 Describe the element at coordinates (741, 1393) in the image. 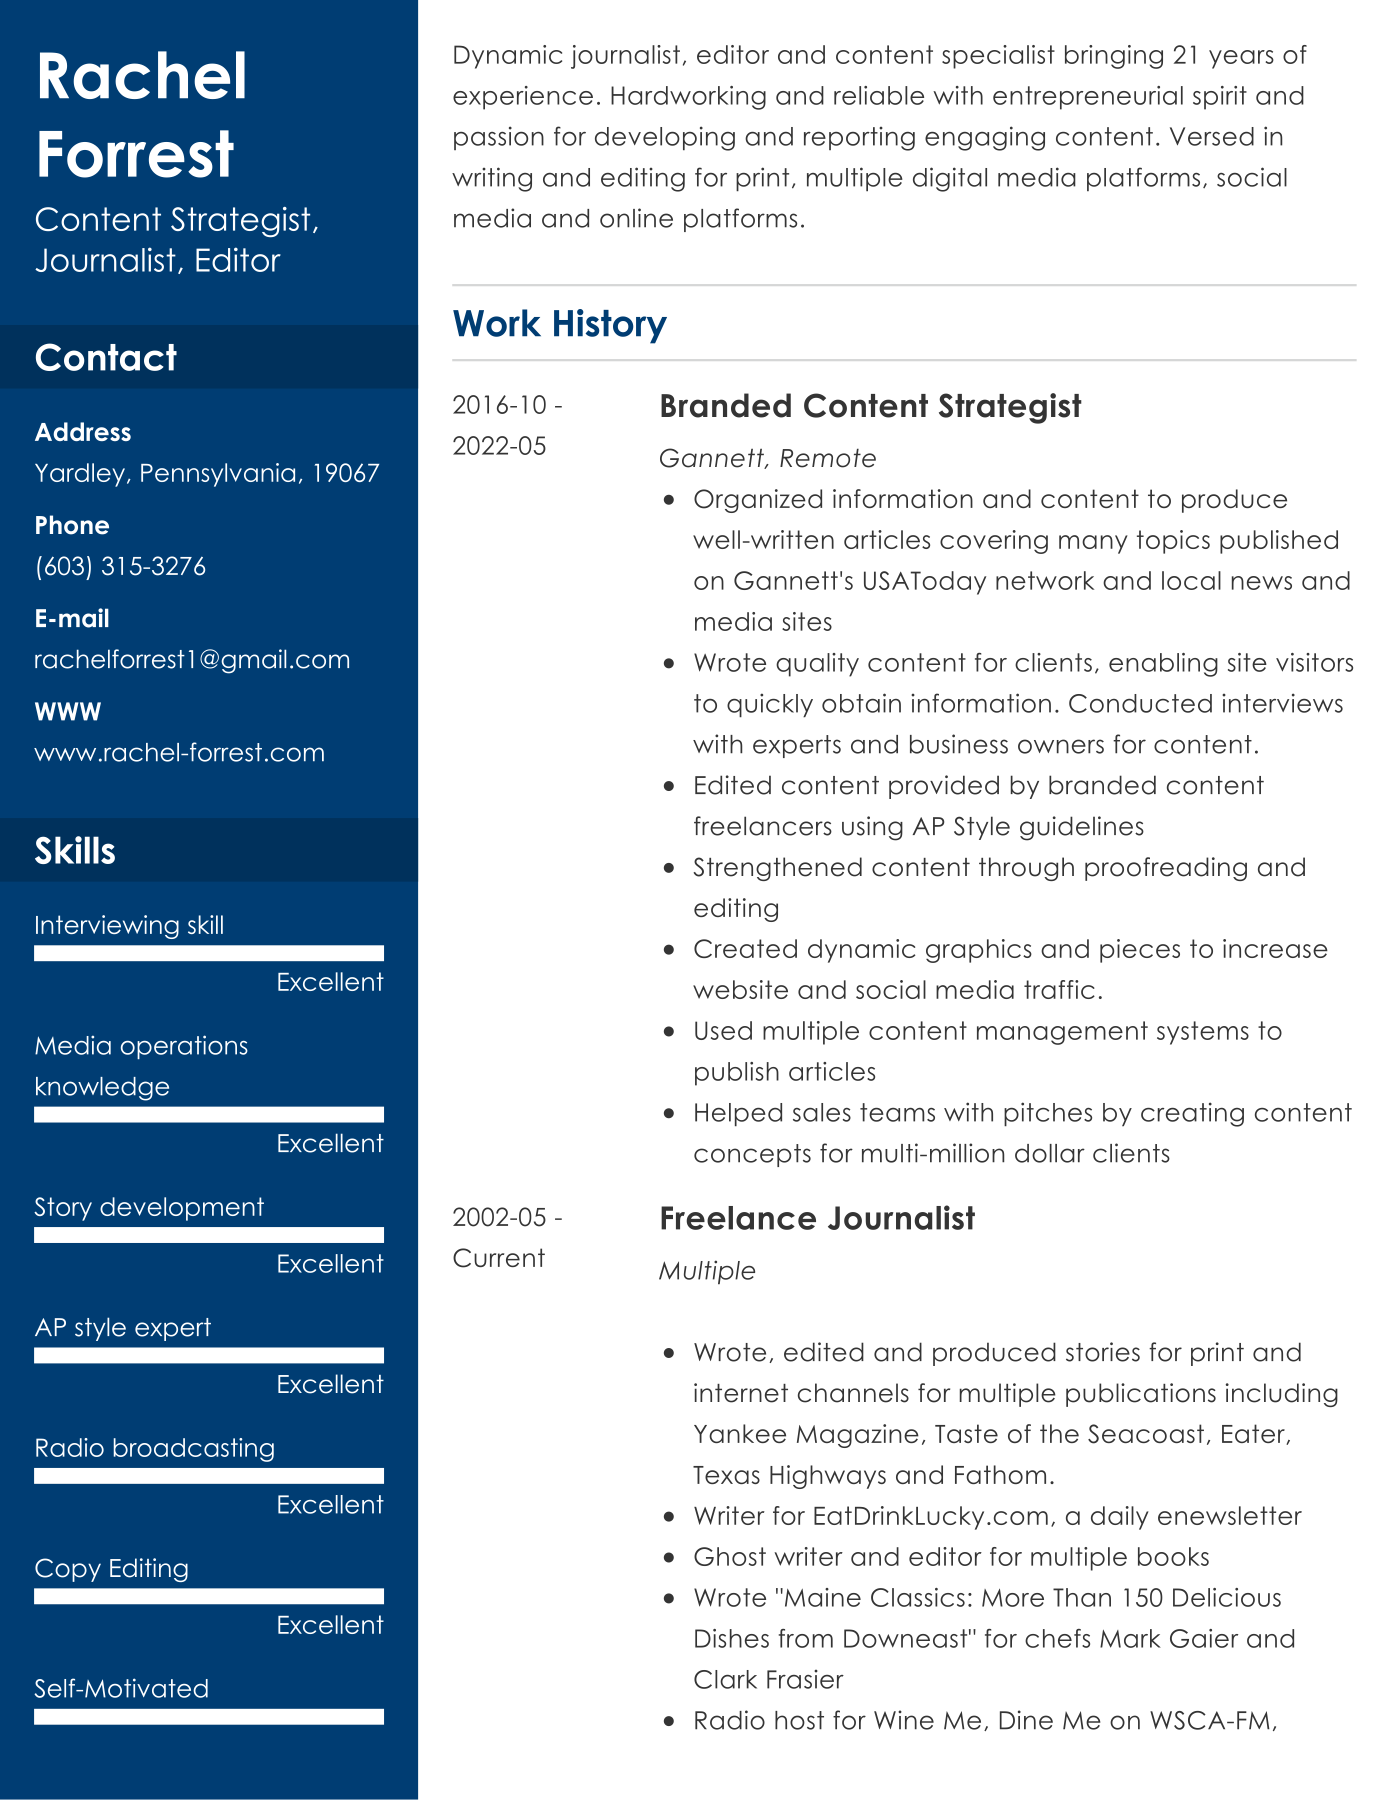

I see `internet` at that location.
